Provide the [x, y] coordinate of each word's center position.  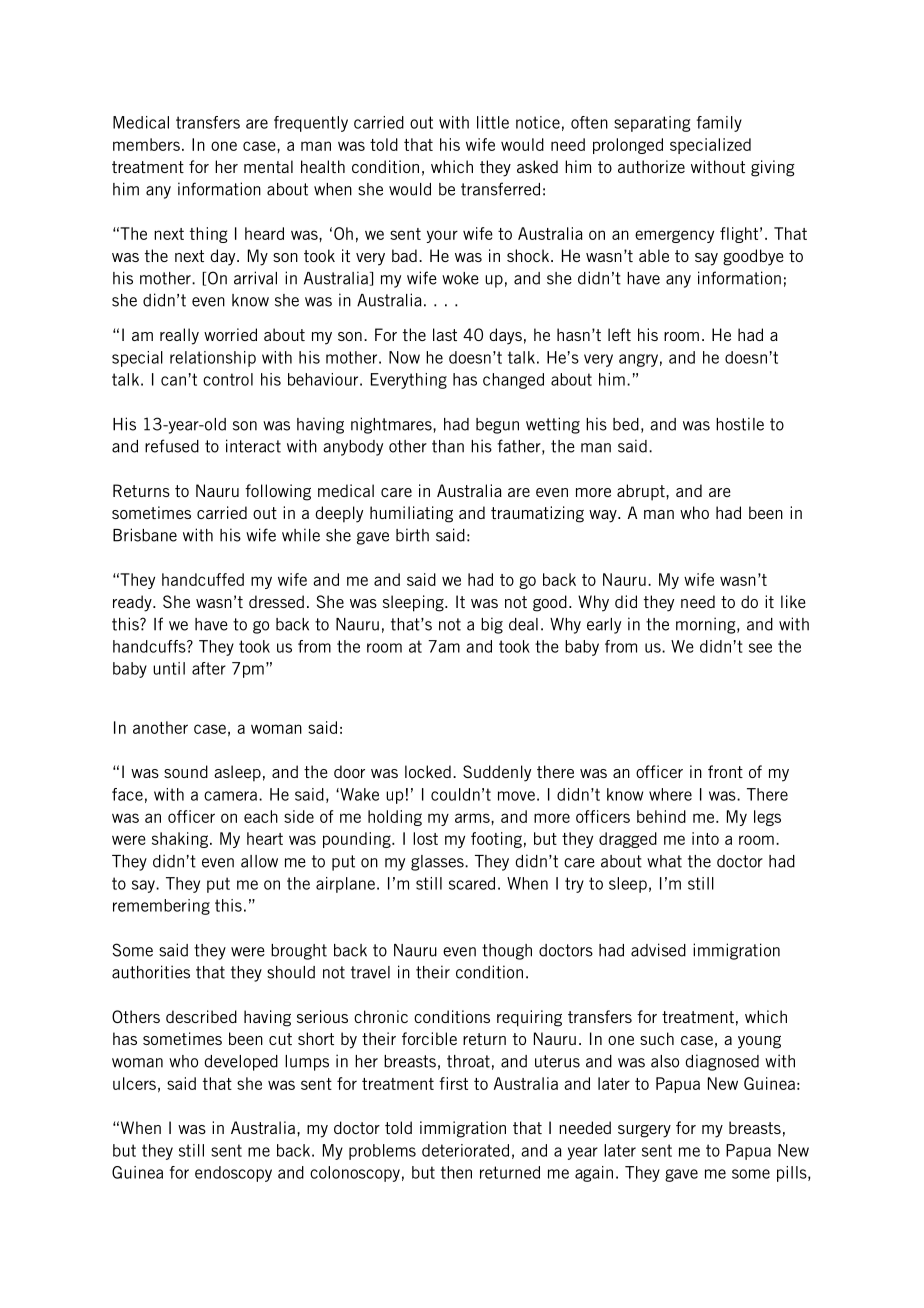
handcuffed [203, 579]
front [725, 771]
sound [186, 771]
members [146, 144]
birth [412, 535]
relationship [213, 359]
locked [428, 771]
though [507, 952]
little [493, 122]
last [445, 334]
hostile [740, 424]
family [719, 124]
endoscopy [233, 1174]
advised [658, 950]
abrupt [642, 492]
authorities [151, 972]
